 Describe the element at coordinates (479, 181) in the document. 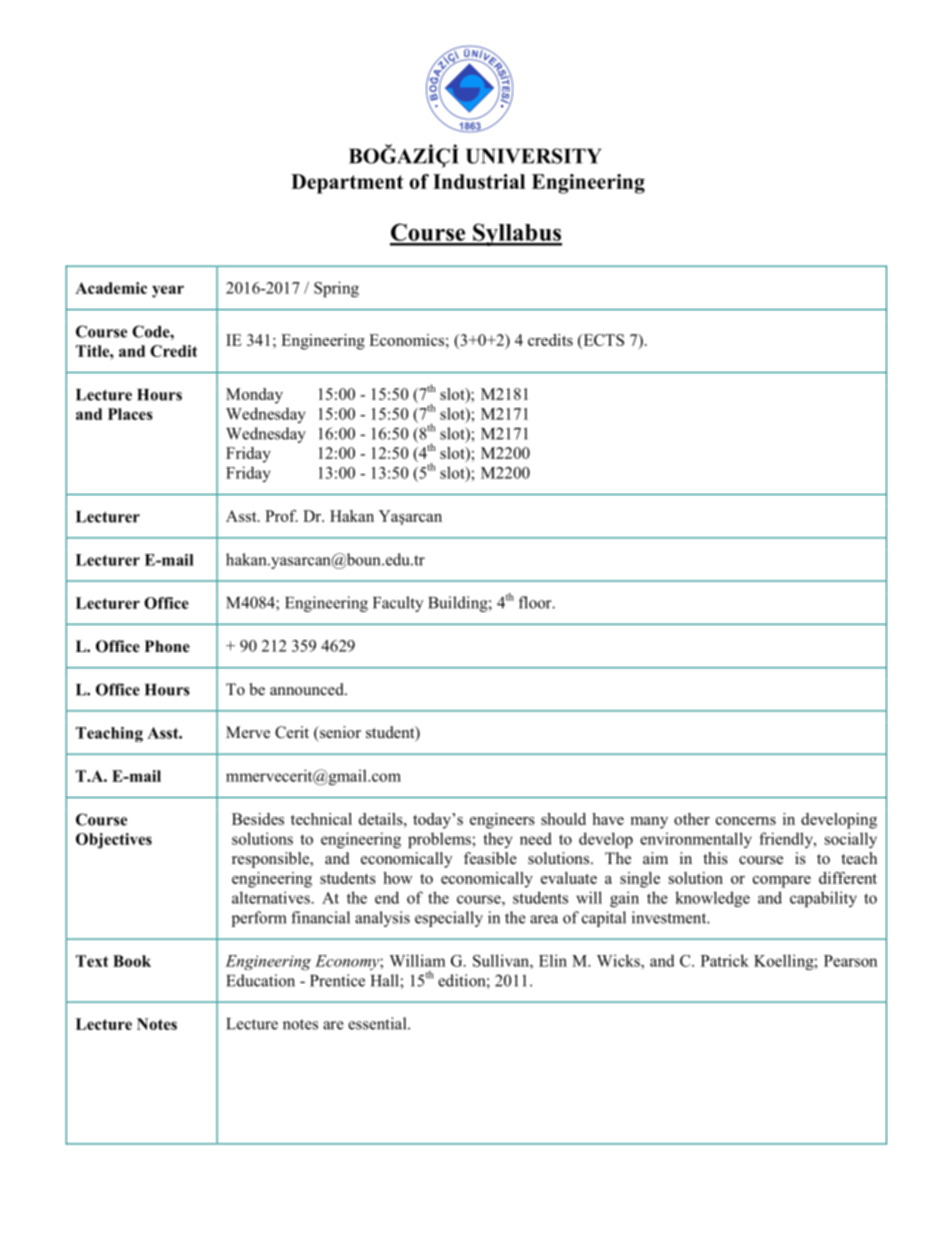

I see `Industrial` at that location.
